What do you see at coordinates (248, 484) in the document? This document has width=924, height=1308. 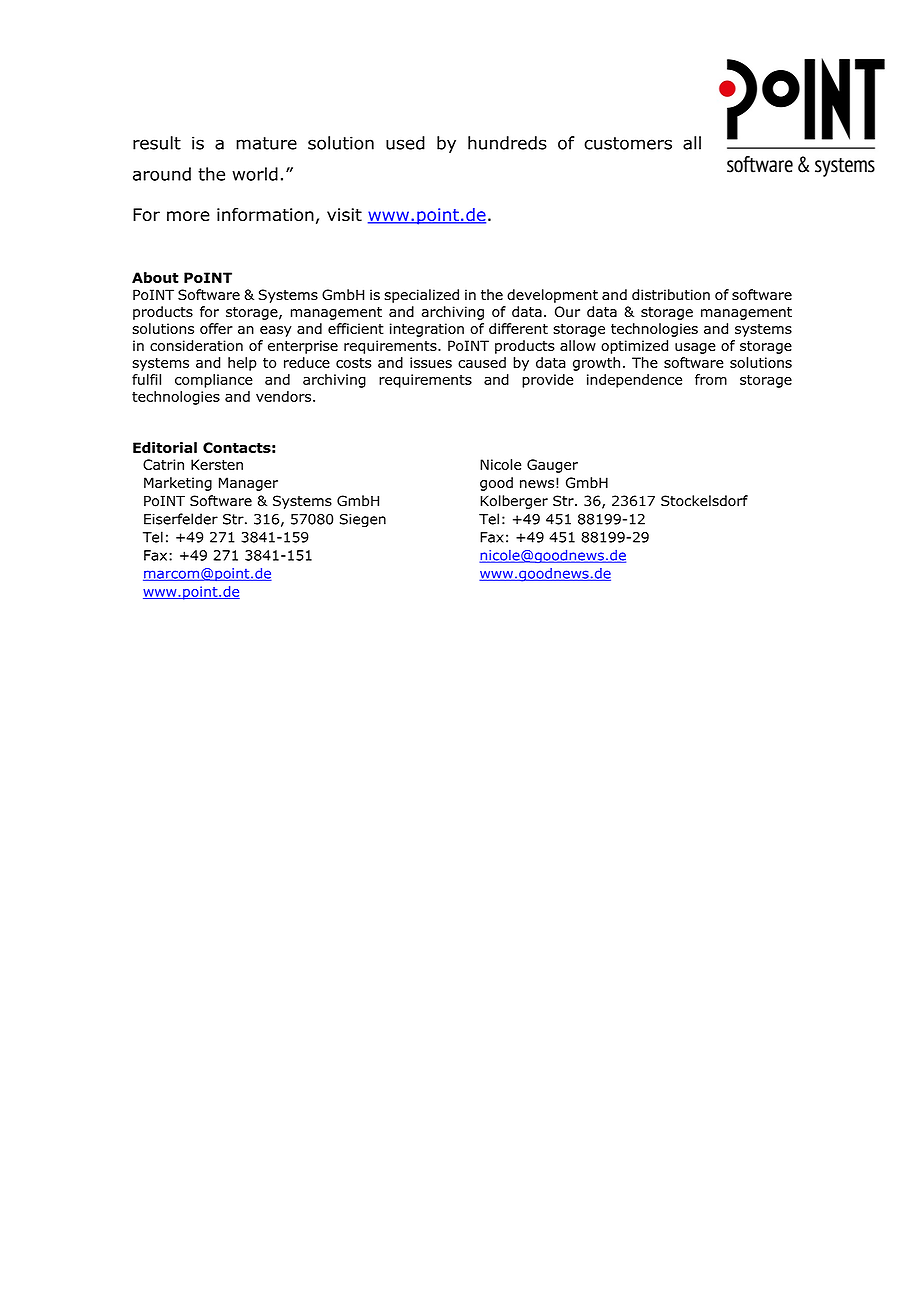 I see `Manager` at bounding box center [248, 484].
